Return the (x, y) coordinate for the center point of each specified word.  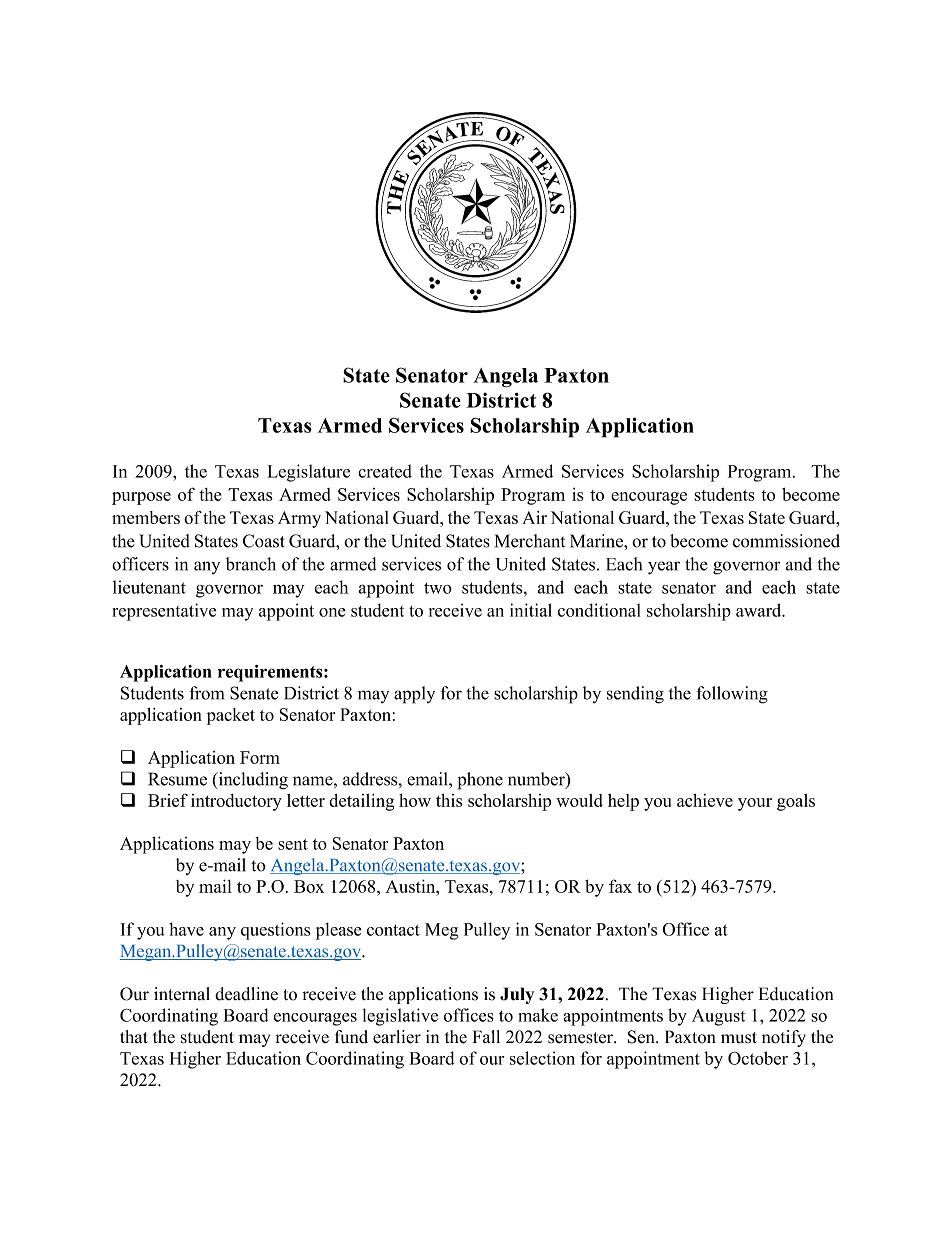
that (134, 1036)
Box (309, 886)
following (732, 695)
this (449, 800)
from (206, 693)
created (385, 471)
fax (620, 886)
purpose (141, 498)
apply (414, 695)
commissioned (786, 541)
